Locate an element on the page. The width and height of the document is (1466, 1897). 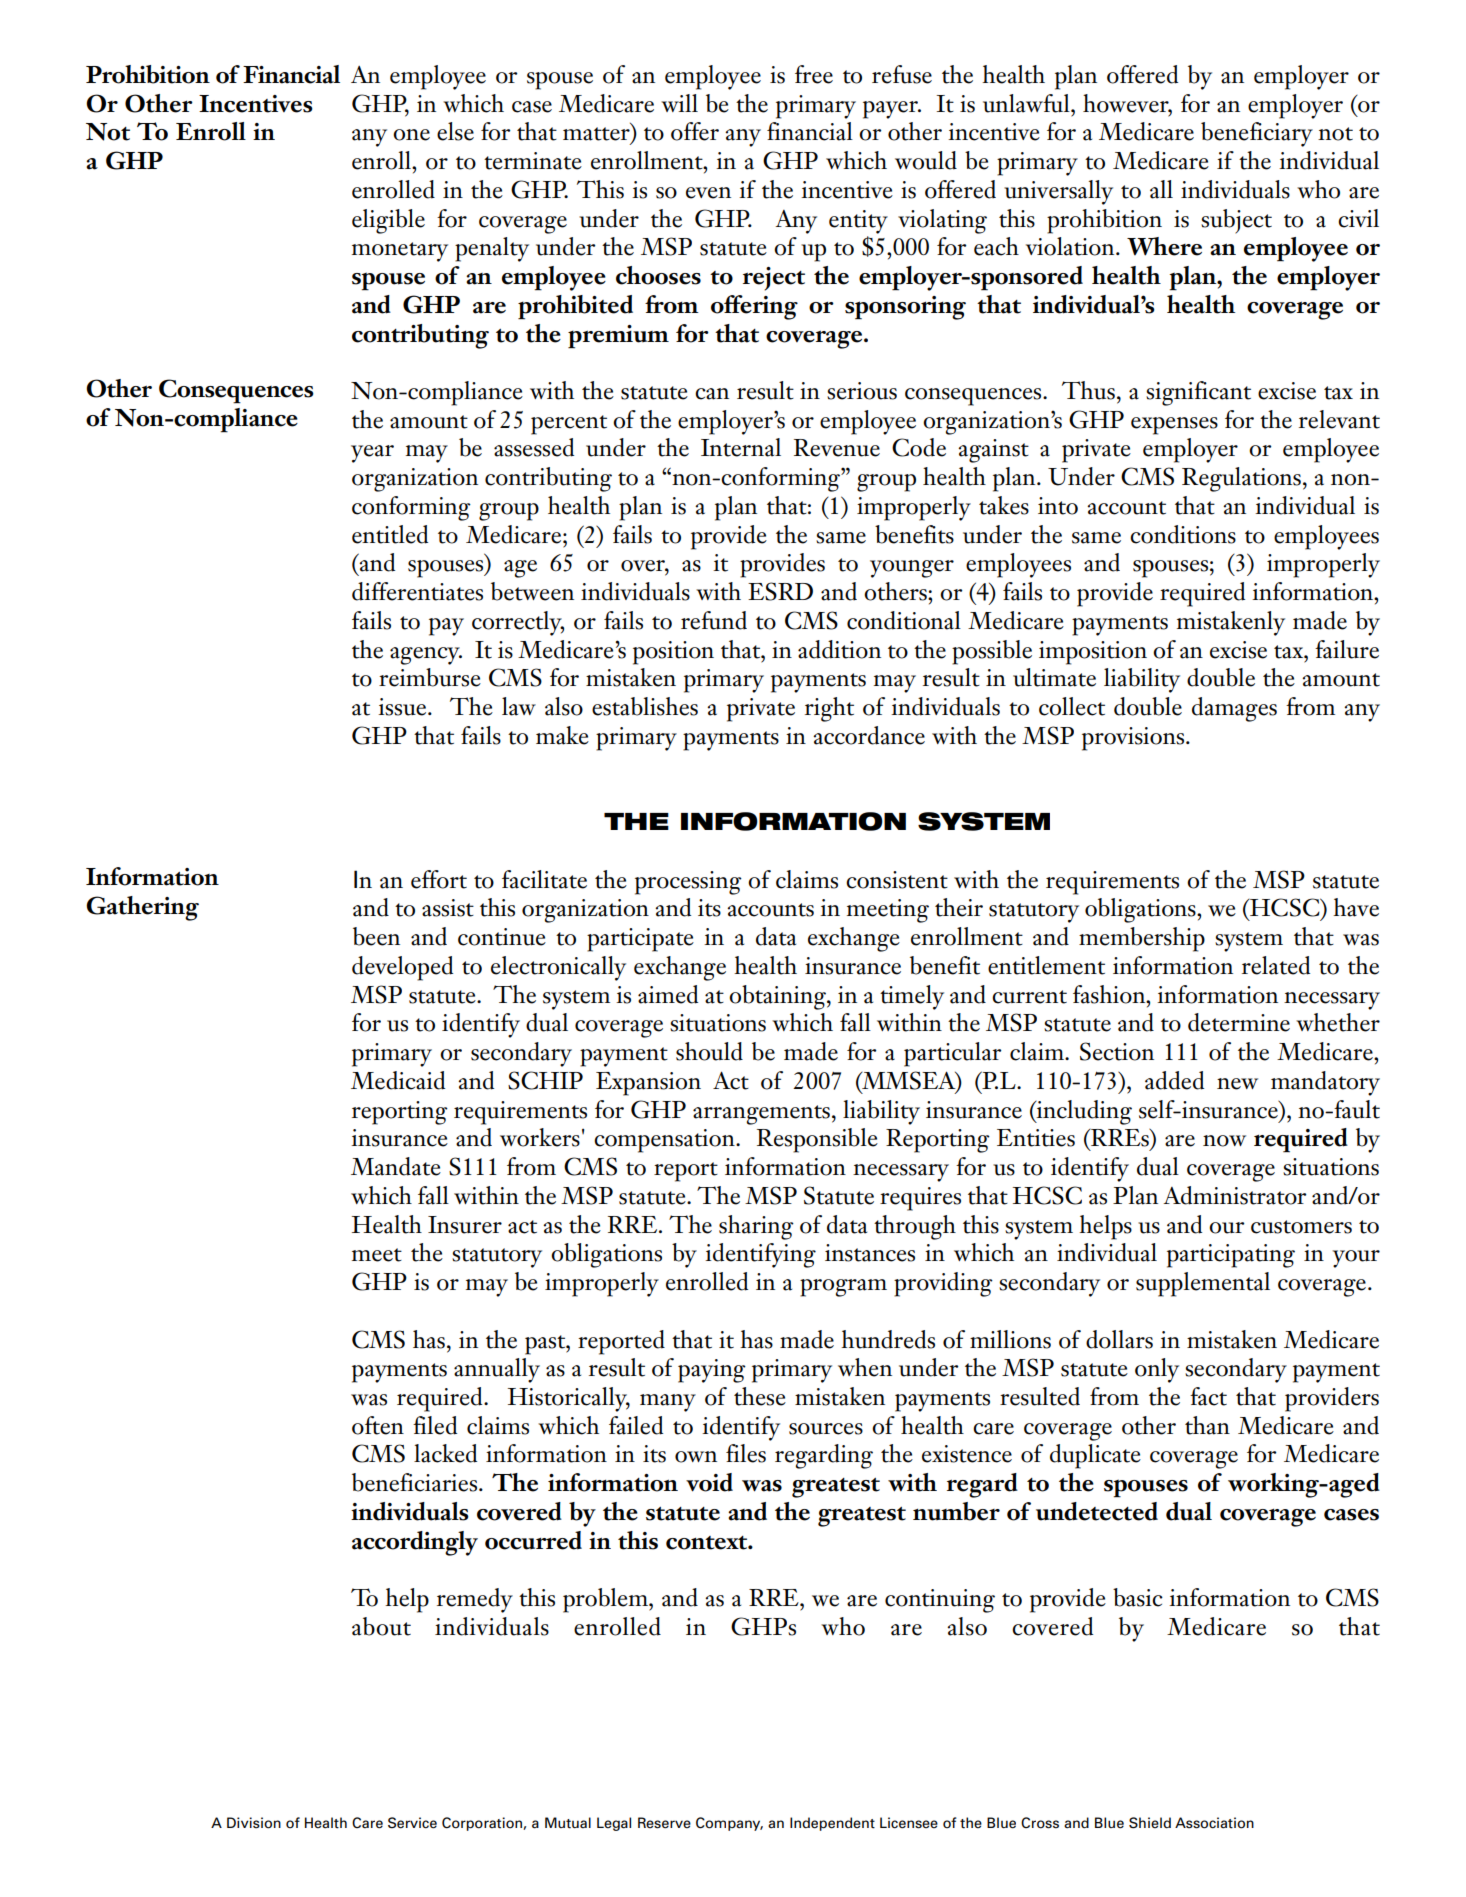
entitled is located at coordinates (390, 534).
